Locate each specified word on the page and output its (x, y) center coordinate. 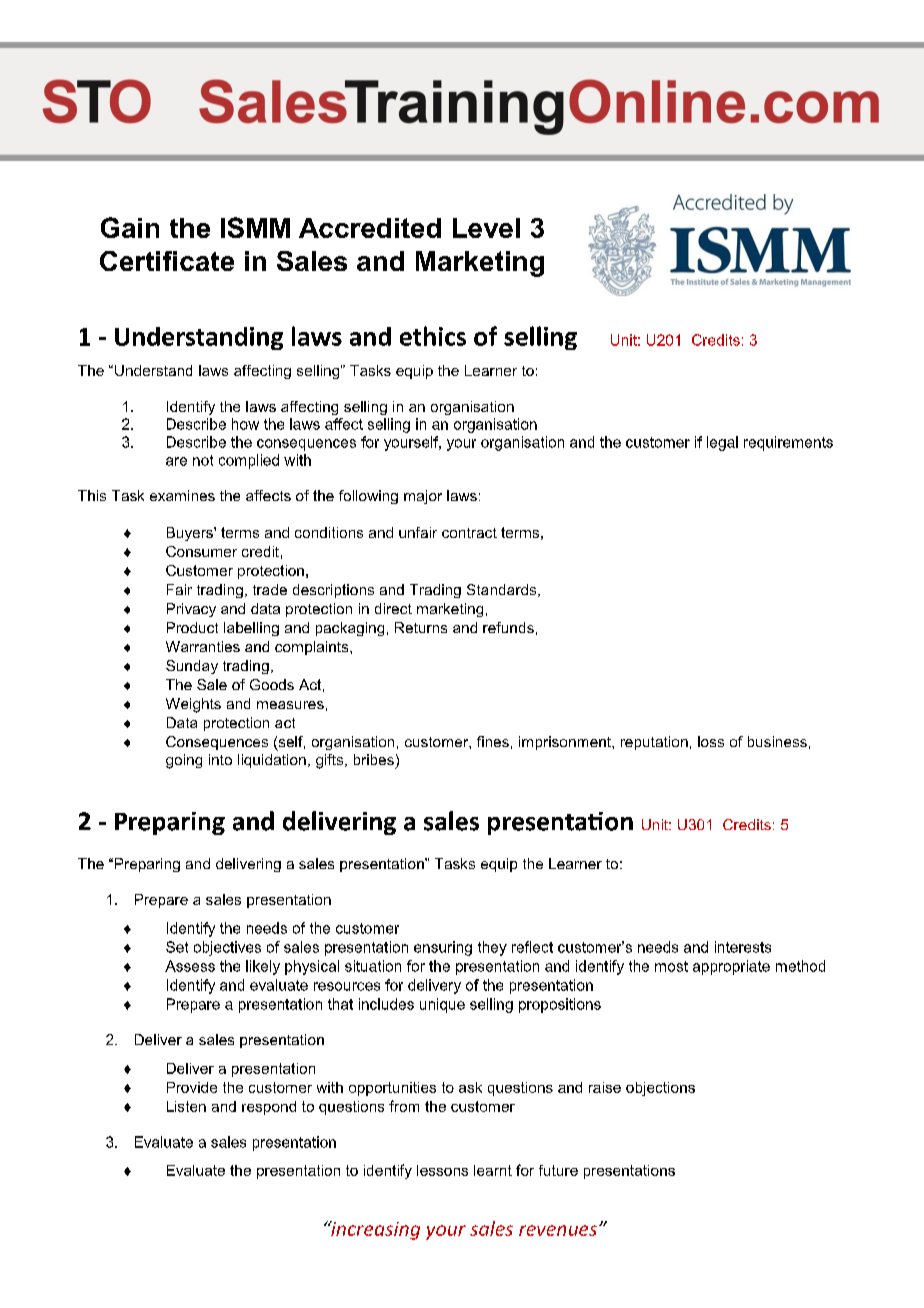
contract (469, 533)
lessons (442, 1170)
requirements (788, 443)
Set (177, 947)
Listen (186, 1106)
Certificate (167, 261)
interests (743, 947)
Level (486, 228)
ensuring (443, 948)
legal (722, 443)
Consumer (201, 551)
